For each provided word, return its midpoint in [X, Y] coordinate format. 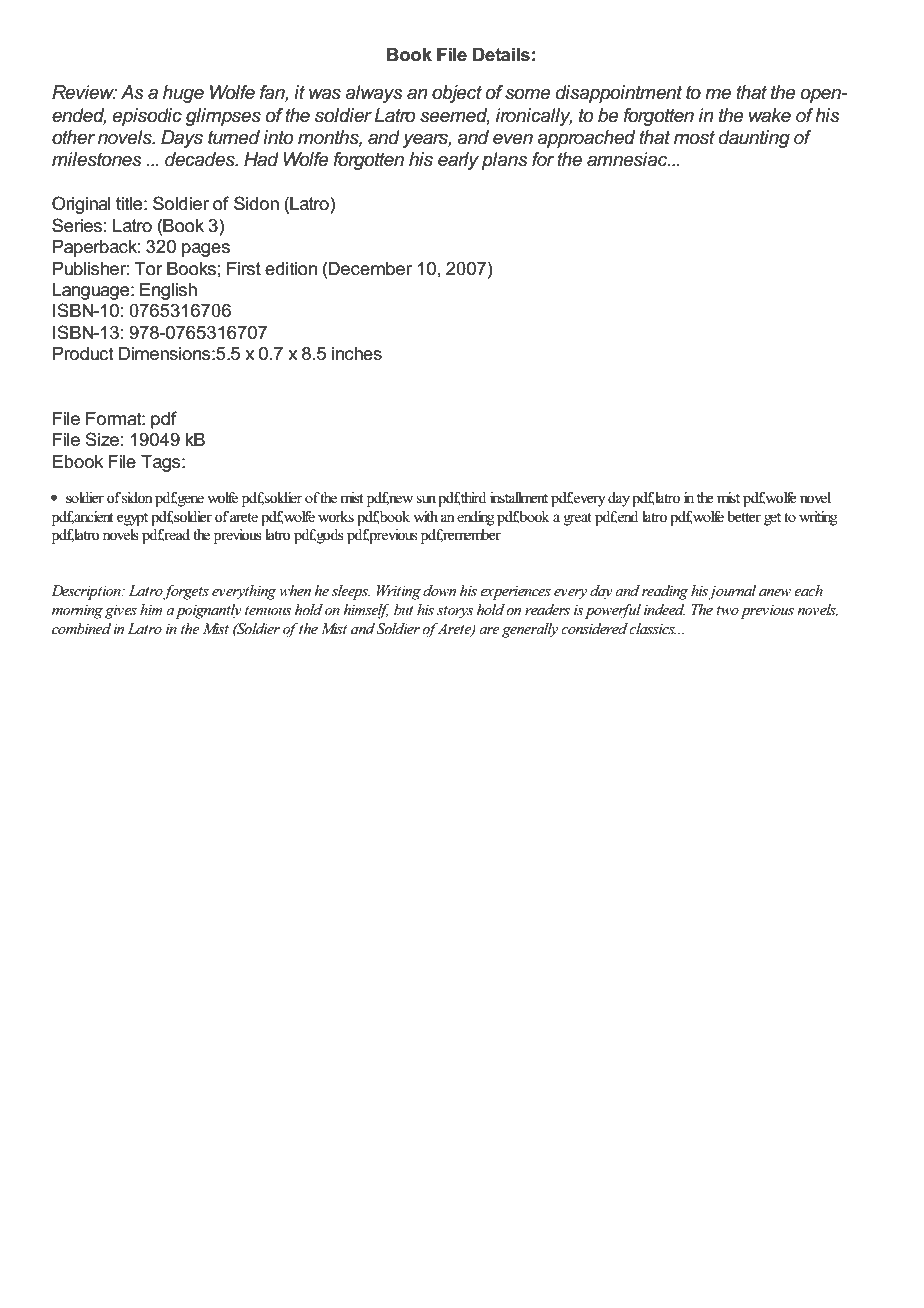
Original [81, 205]
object [457, 94]
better [744, 517]
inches [357, 354]
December [370, 269]
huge [183, 94]
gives [121, 612]
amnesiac [628, 159]
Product [83, 354]
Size [102, 439]
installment [519, 498]
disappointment [619, 94]
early [458, 161]
